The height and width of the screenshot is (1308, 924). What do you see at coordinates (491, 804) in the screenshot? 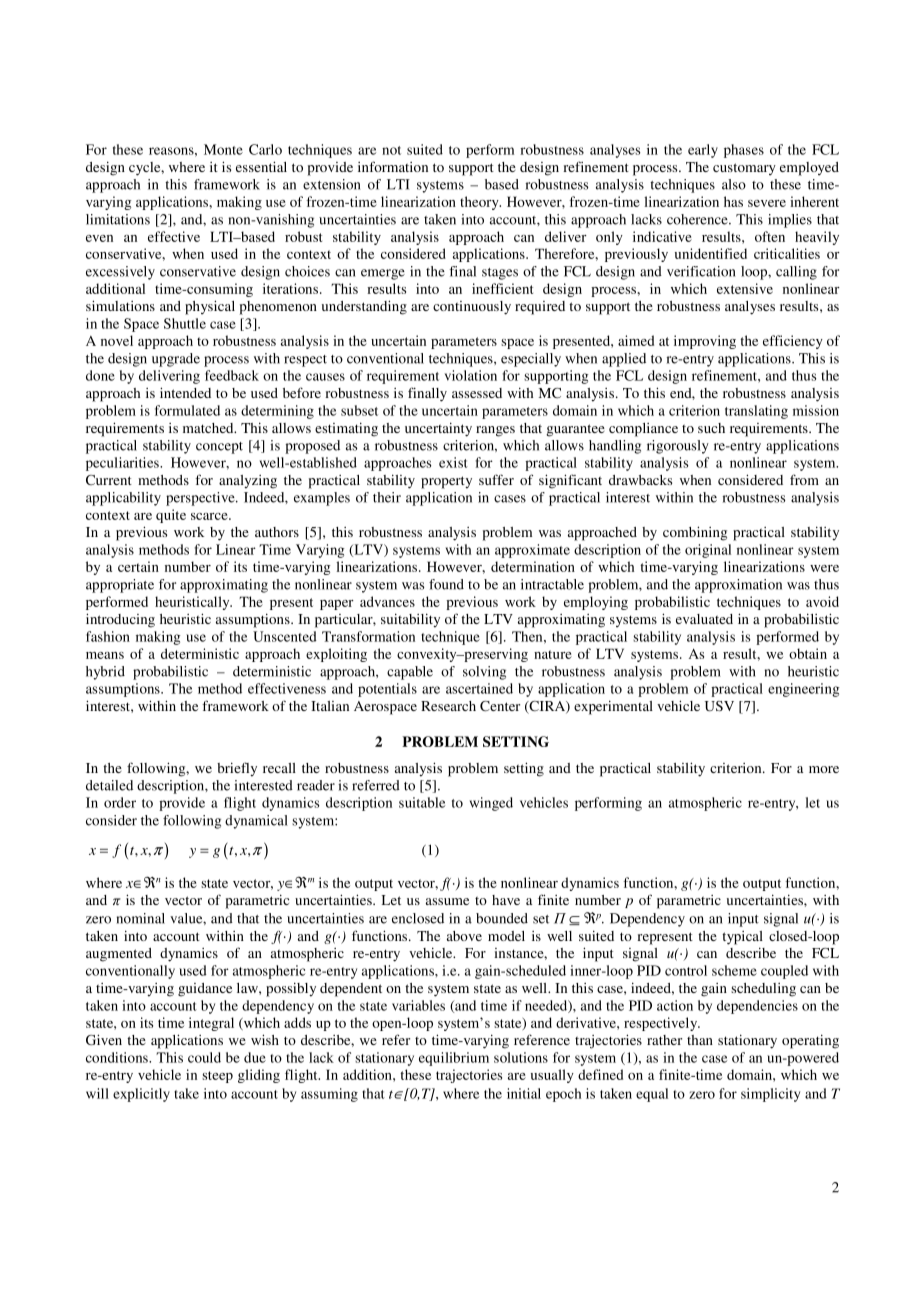
I see `winged` at bounding box center [491, 804].
